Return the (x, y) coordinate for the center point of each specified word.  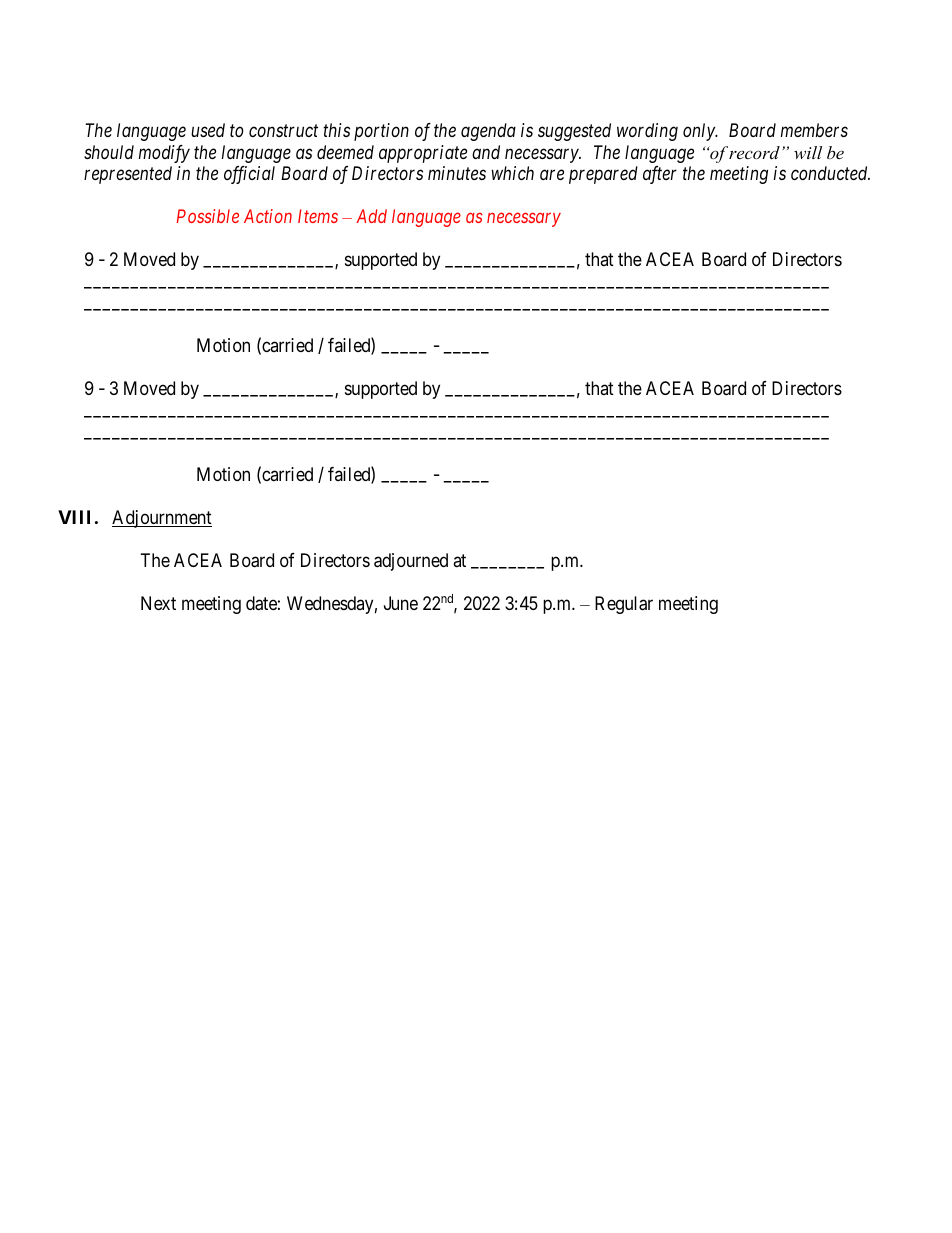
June (401, 603)
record (753, 152)
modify (164, 154)
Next (158, 603)
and (486, 152)
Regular (624, 605)
